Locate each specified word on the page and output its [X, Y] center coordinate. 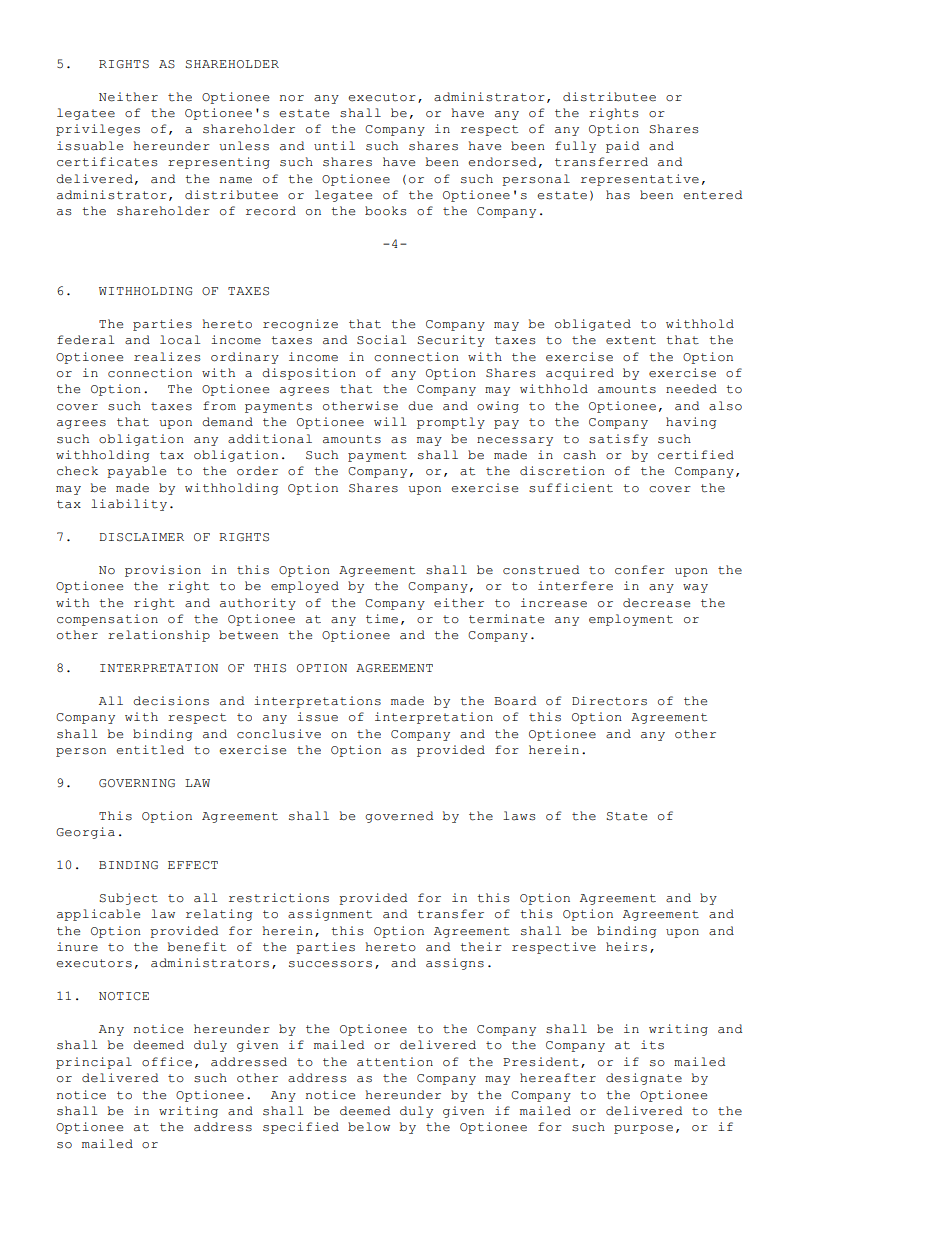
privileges [98, 130]
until [334, 146]
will [390, 421]
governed [399, 817]
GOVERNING [137, 783]
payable [136, 472]
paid [622, 147]
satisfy [618, 440]
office [167, 1062]
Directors [609, 701]
